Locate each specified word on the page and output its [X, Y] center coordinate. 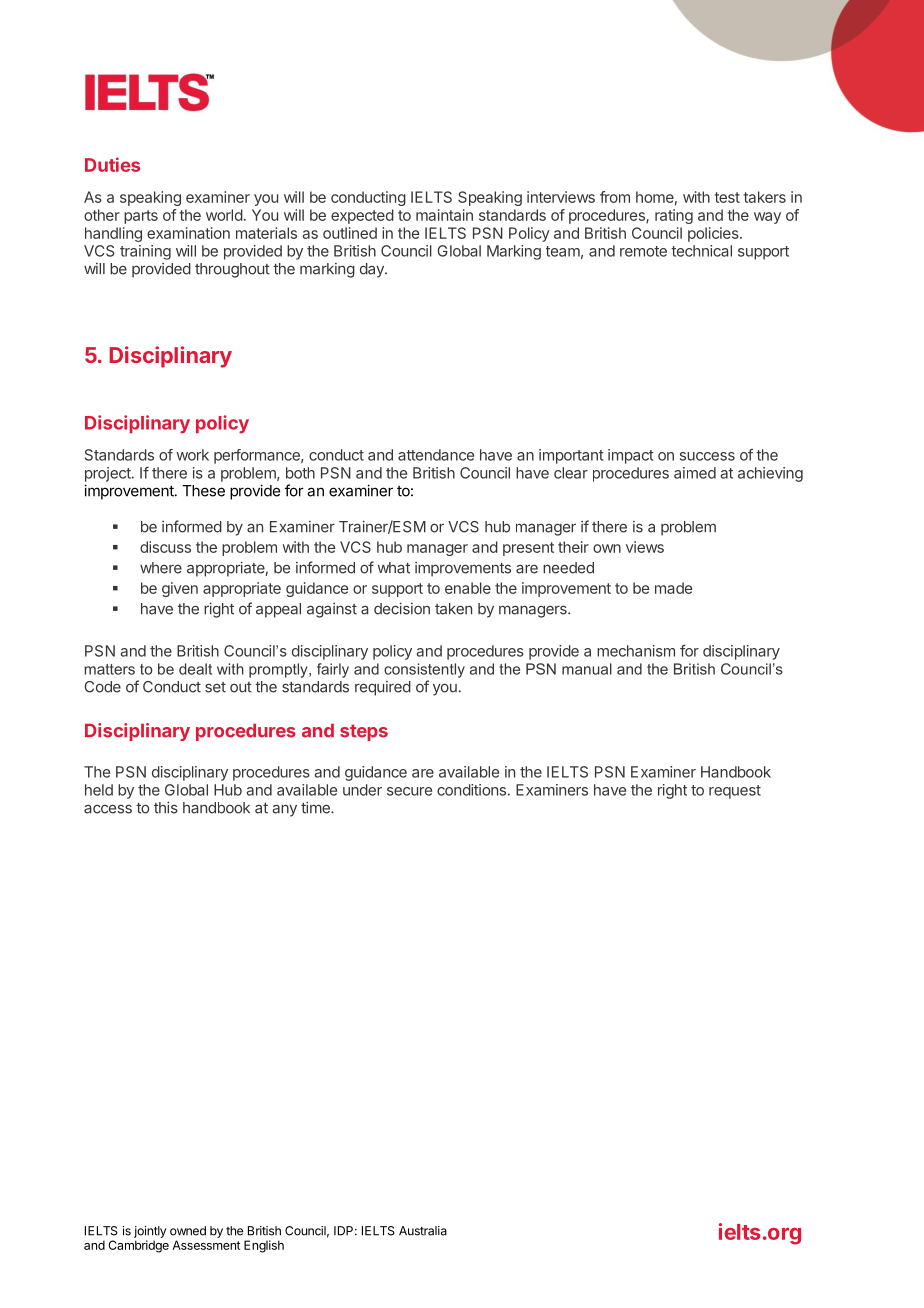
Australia [423, 1231]
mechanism [636, 651]
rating [674, 216]
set [215, 687]
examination [188, 233]
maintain [444, 215]
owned [188, 1231]
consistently [424, 670]
